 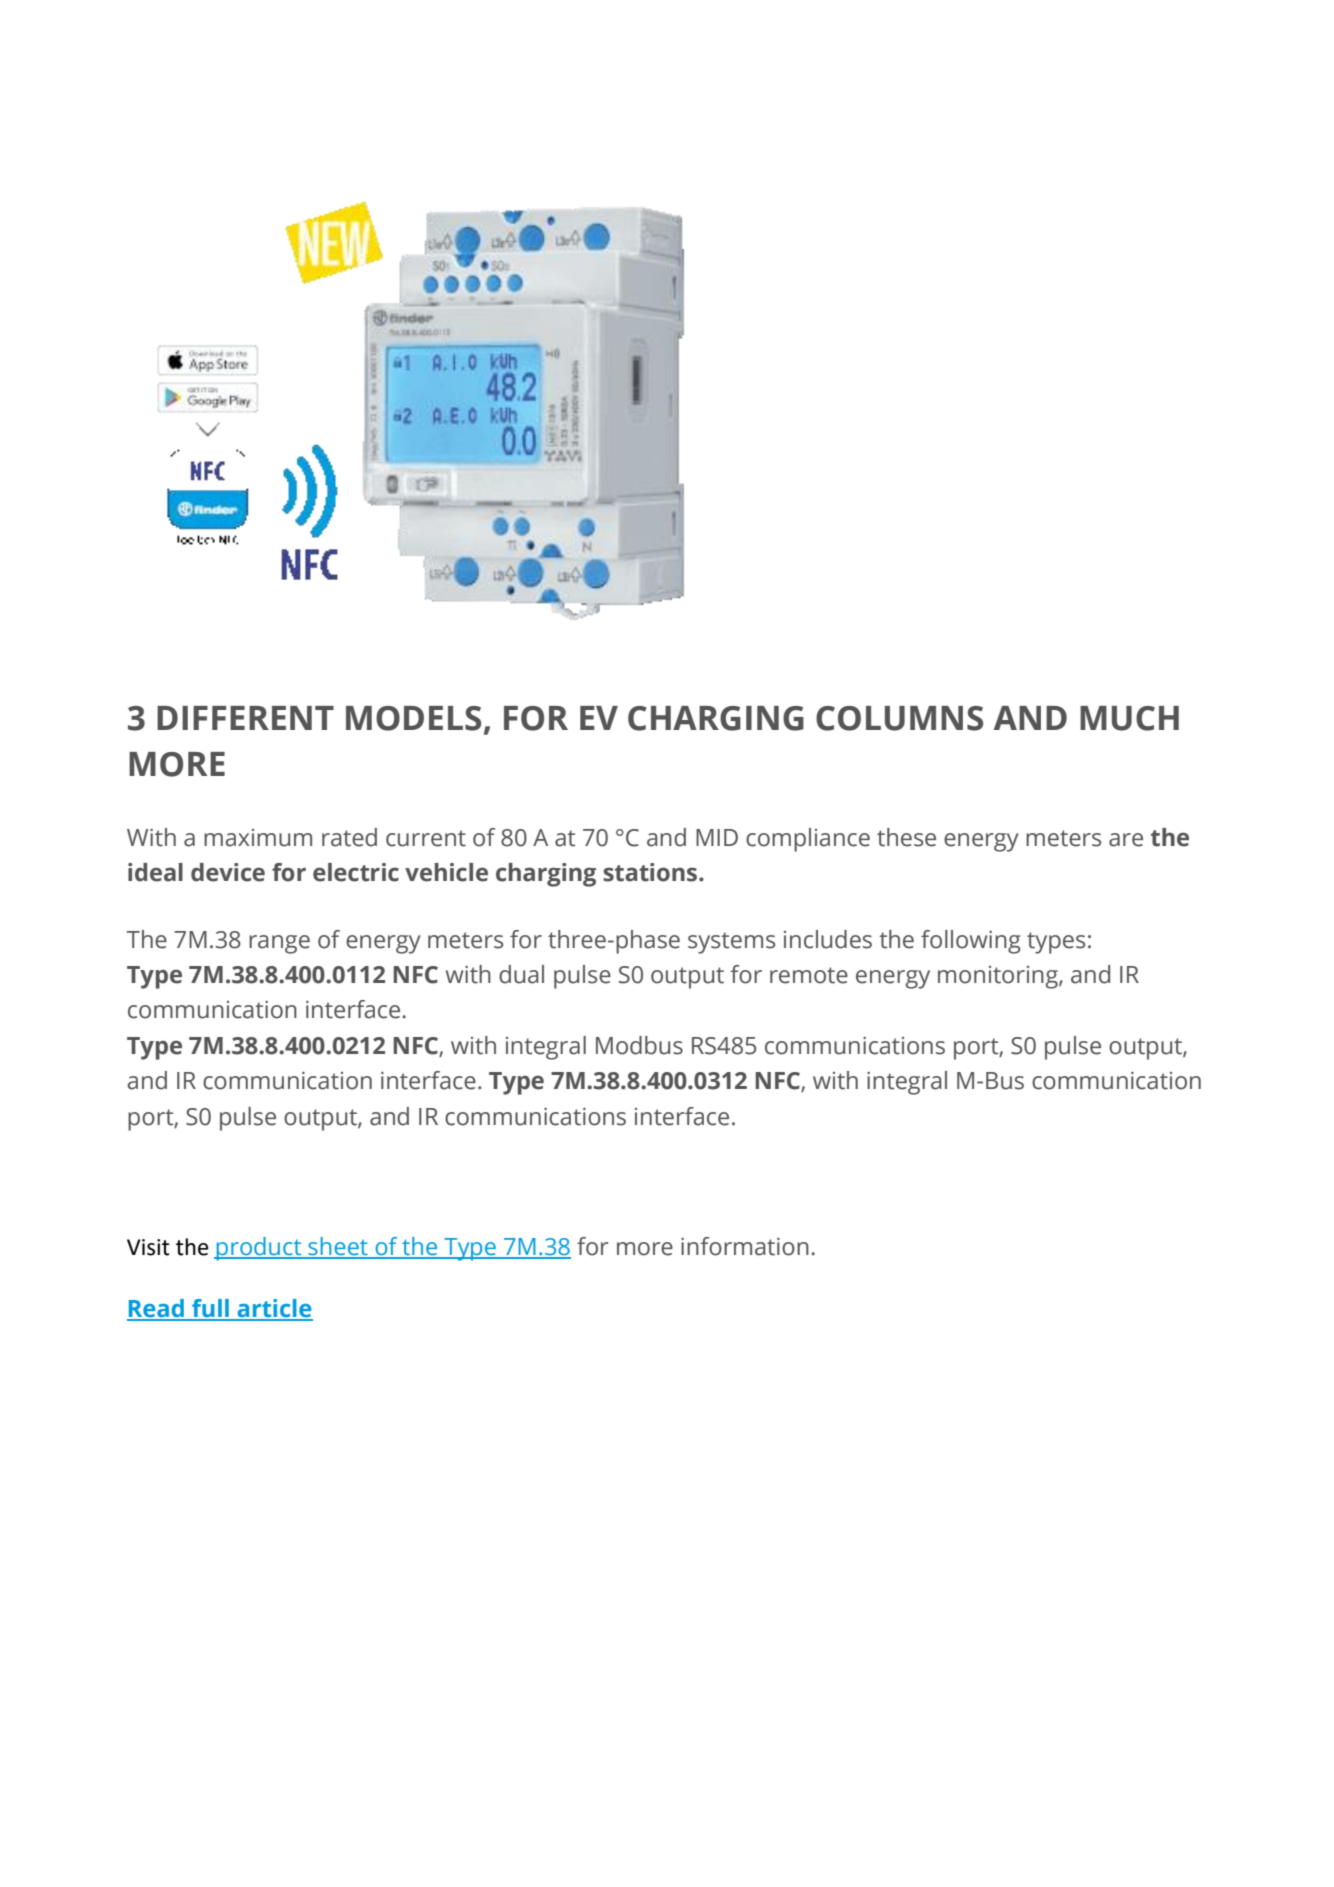 I want to click on systems, so click(x=731, y=943).
